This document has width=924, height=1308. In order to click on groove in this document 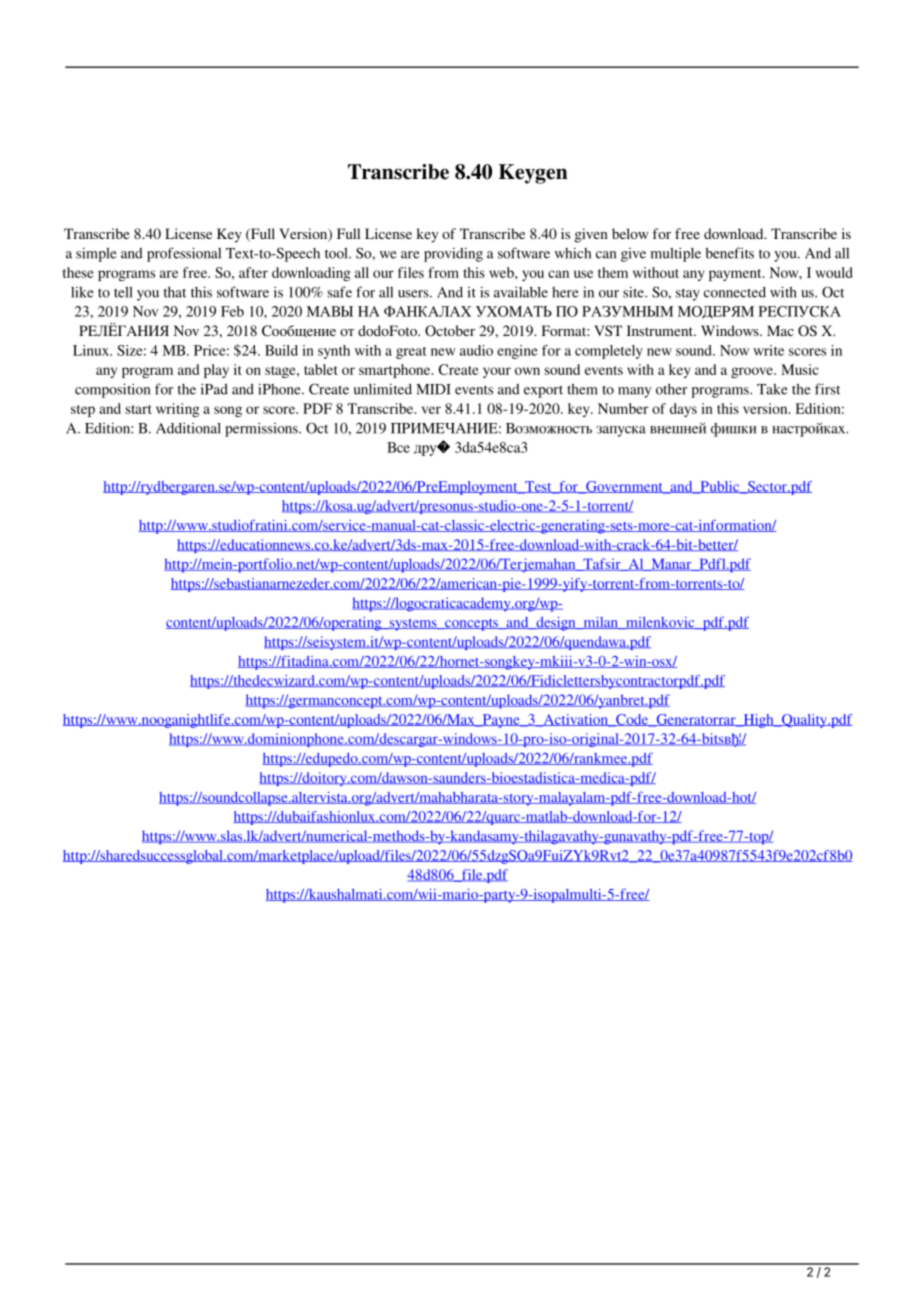, I will do `click(753, 372)`.
